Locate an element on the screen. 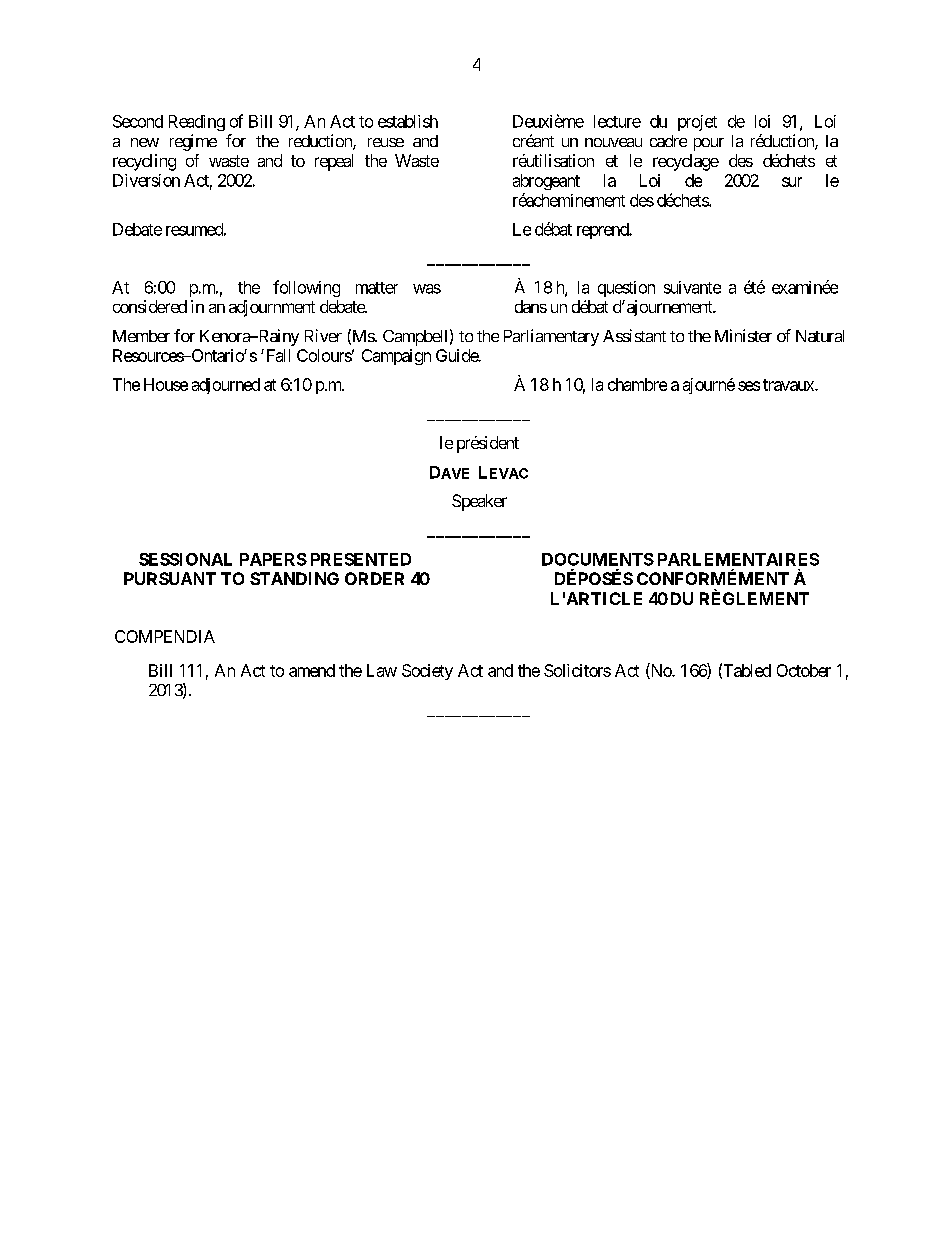 The image size is (952, 1233). establish is located at coordinates (408, 121).
